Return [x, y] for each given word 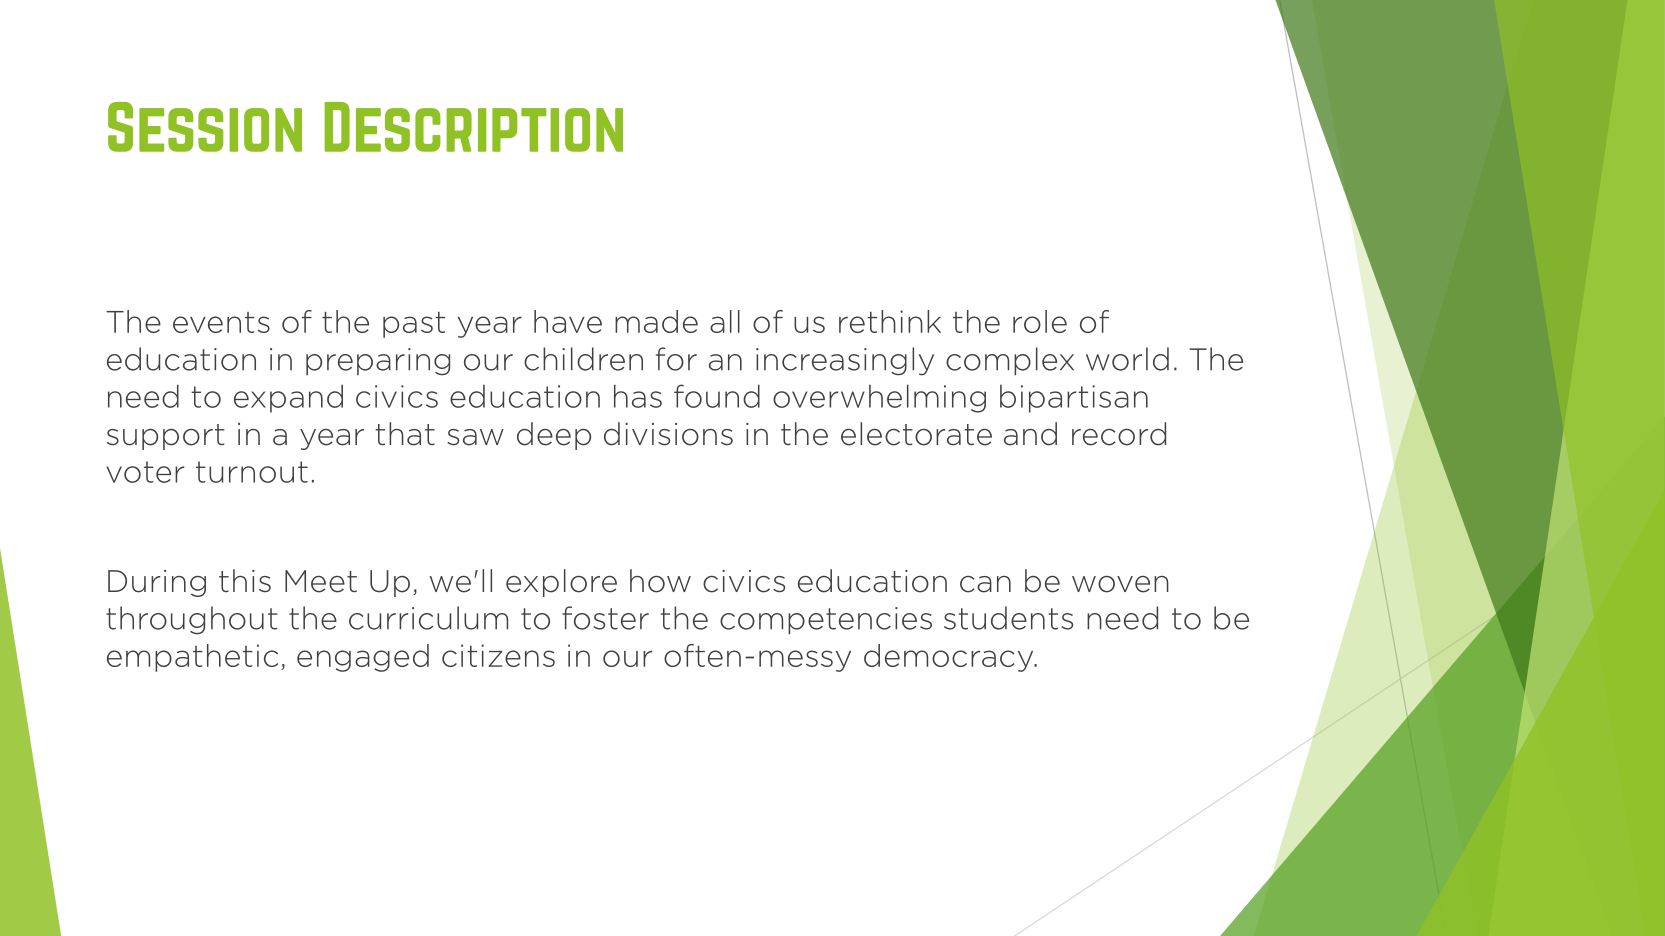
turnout [252, 472]
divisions [668, 434]
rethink [890, 321]
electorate [916, 434]
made [656, 321]
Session [205, 127]
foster [605, 618]
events [221, 322]
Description [473, 127]
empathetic [192, 658]
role [1040, 321]
